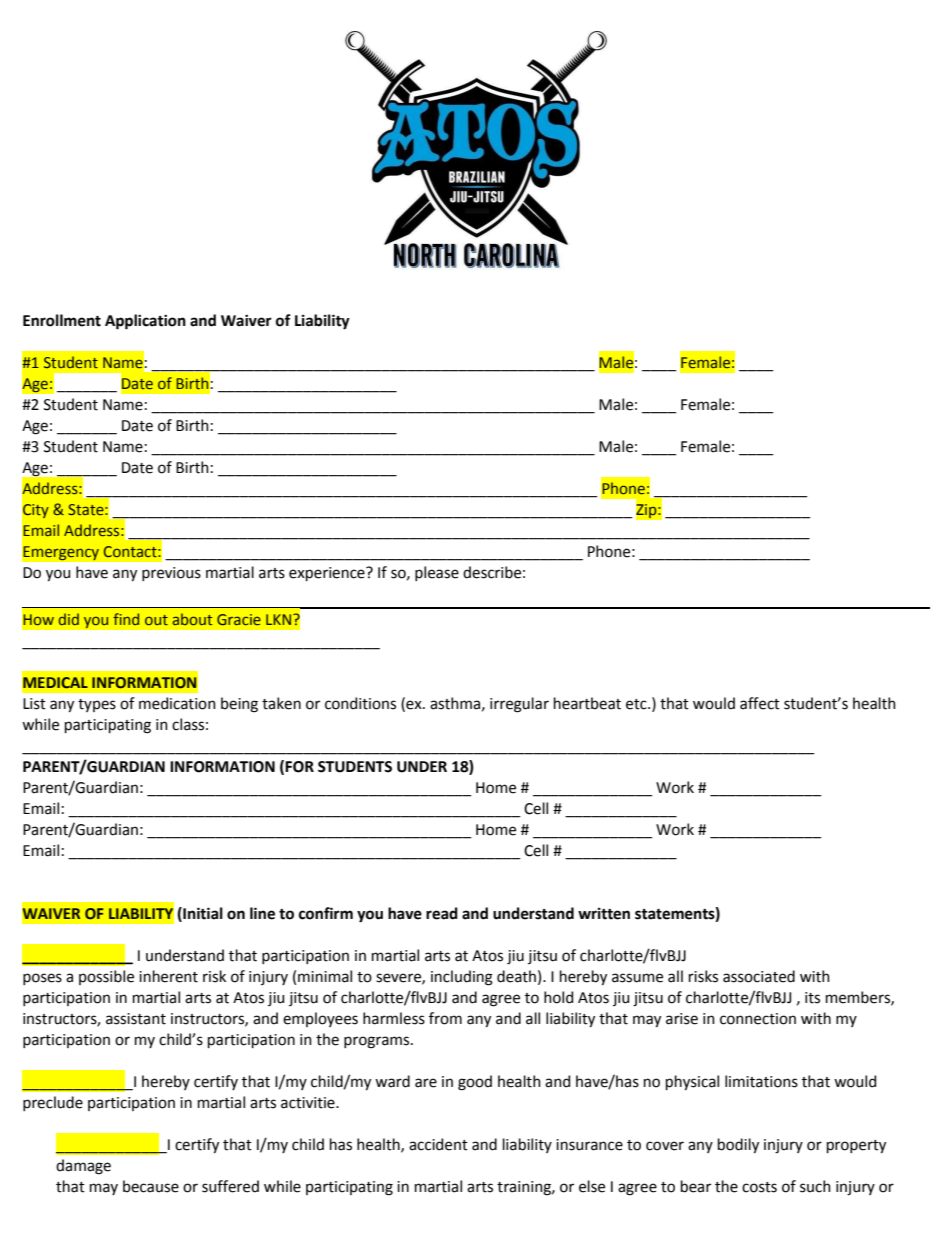  Describe the element at coordinates (262, 913) in the screenshot. I see `line` at that location.
